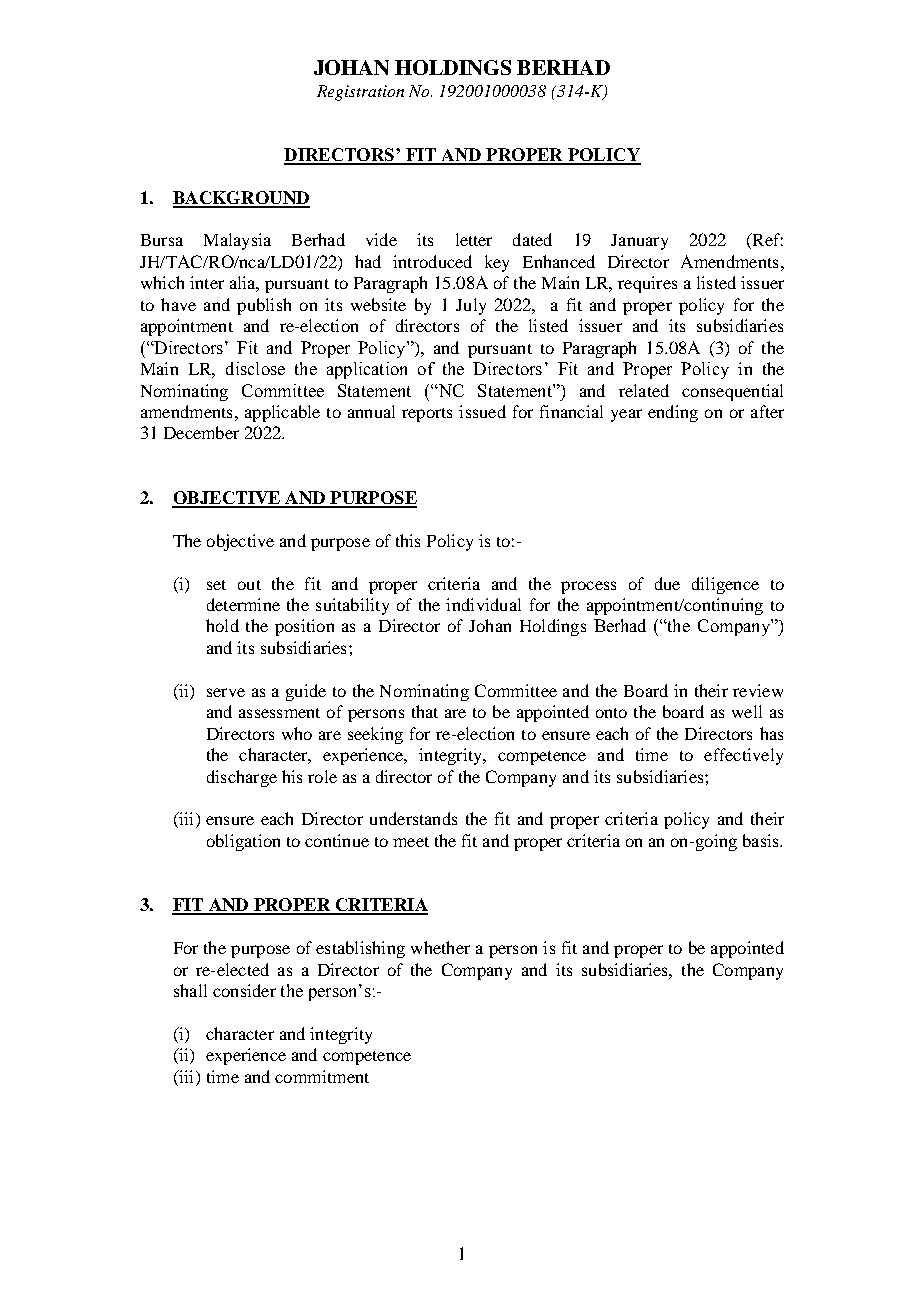 The height and width of the document is (1308, 924). What do you see at coordinates (725, 585) in the document?
I see `diligence` at bounding box center [725, 585].
